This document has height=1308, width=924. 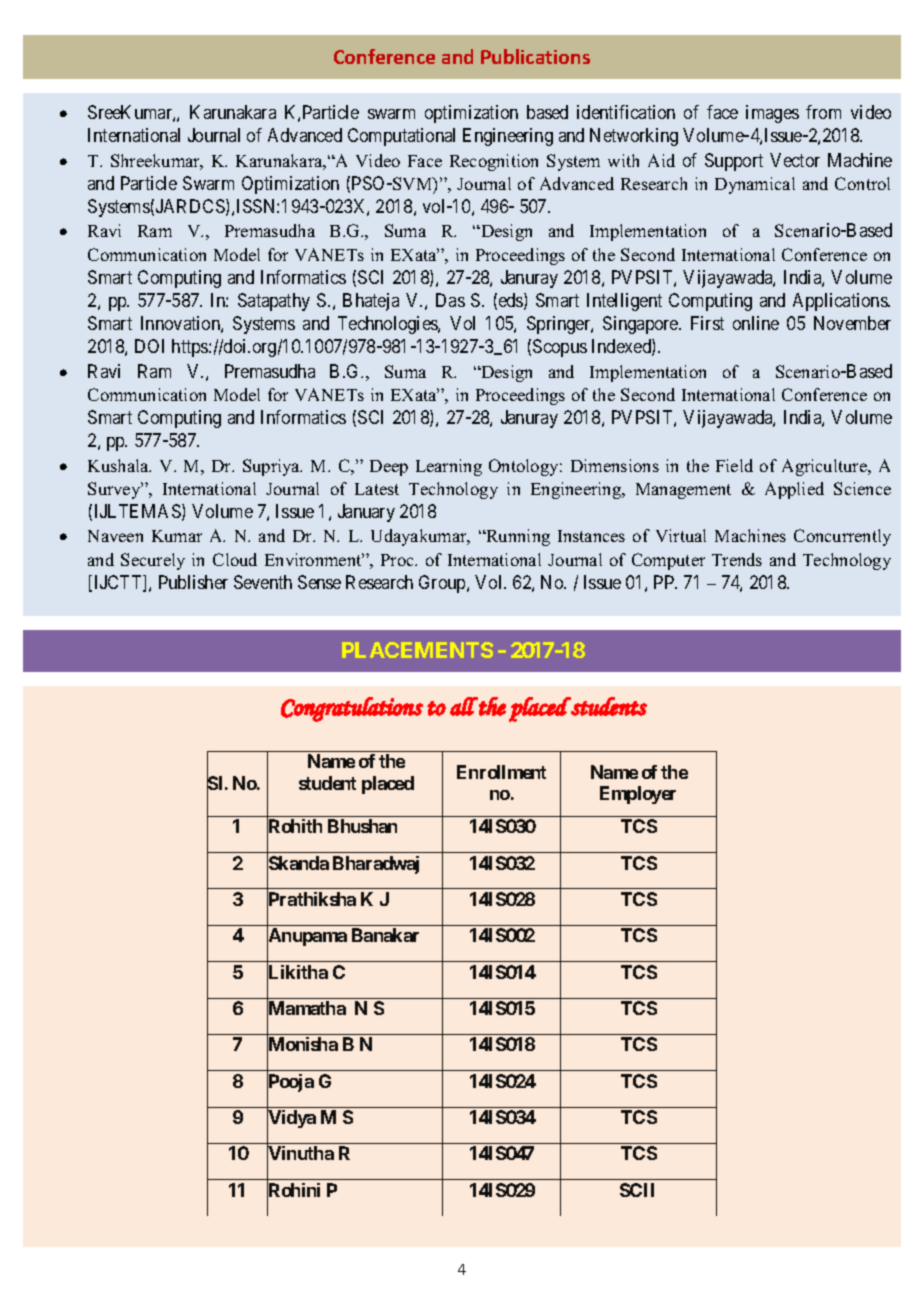 I want to click on Publications, so click(x=535, y=56).
